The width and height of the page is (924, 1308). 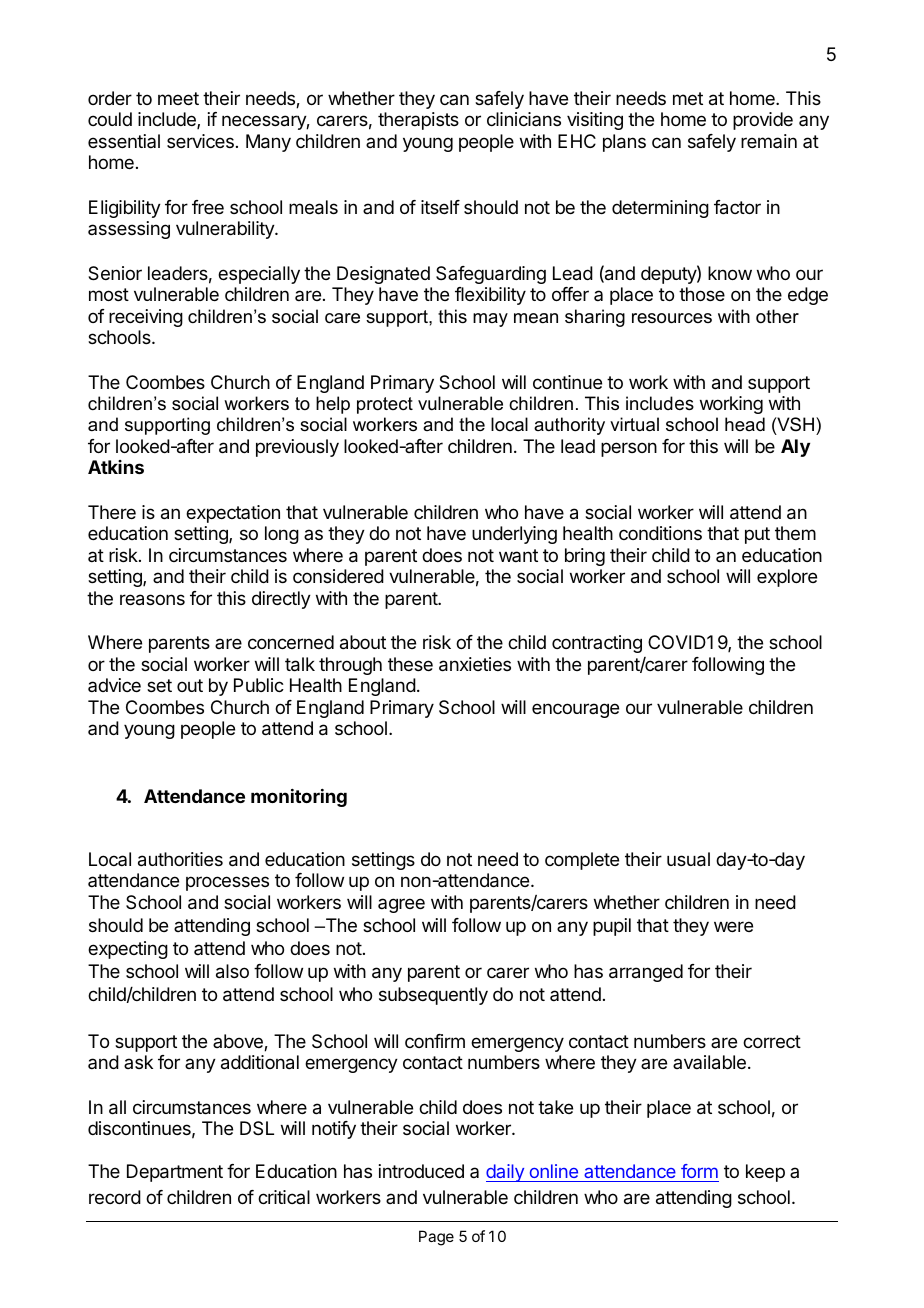 What do you see at coordinates (436, 1238) in the page?
I see `Page` at bounding box center [436, 1238].
